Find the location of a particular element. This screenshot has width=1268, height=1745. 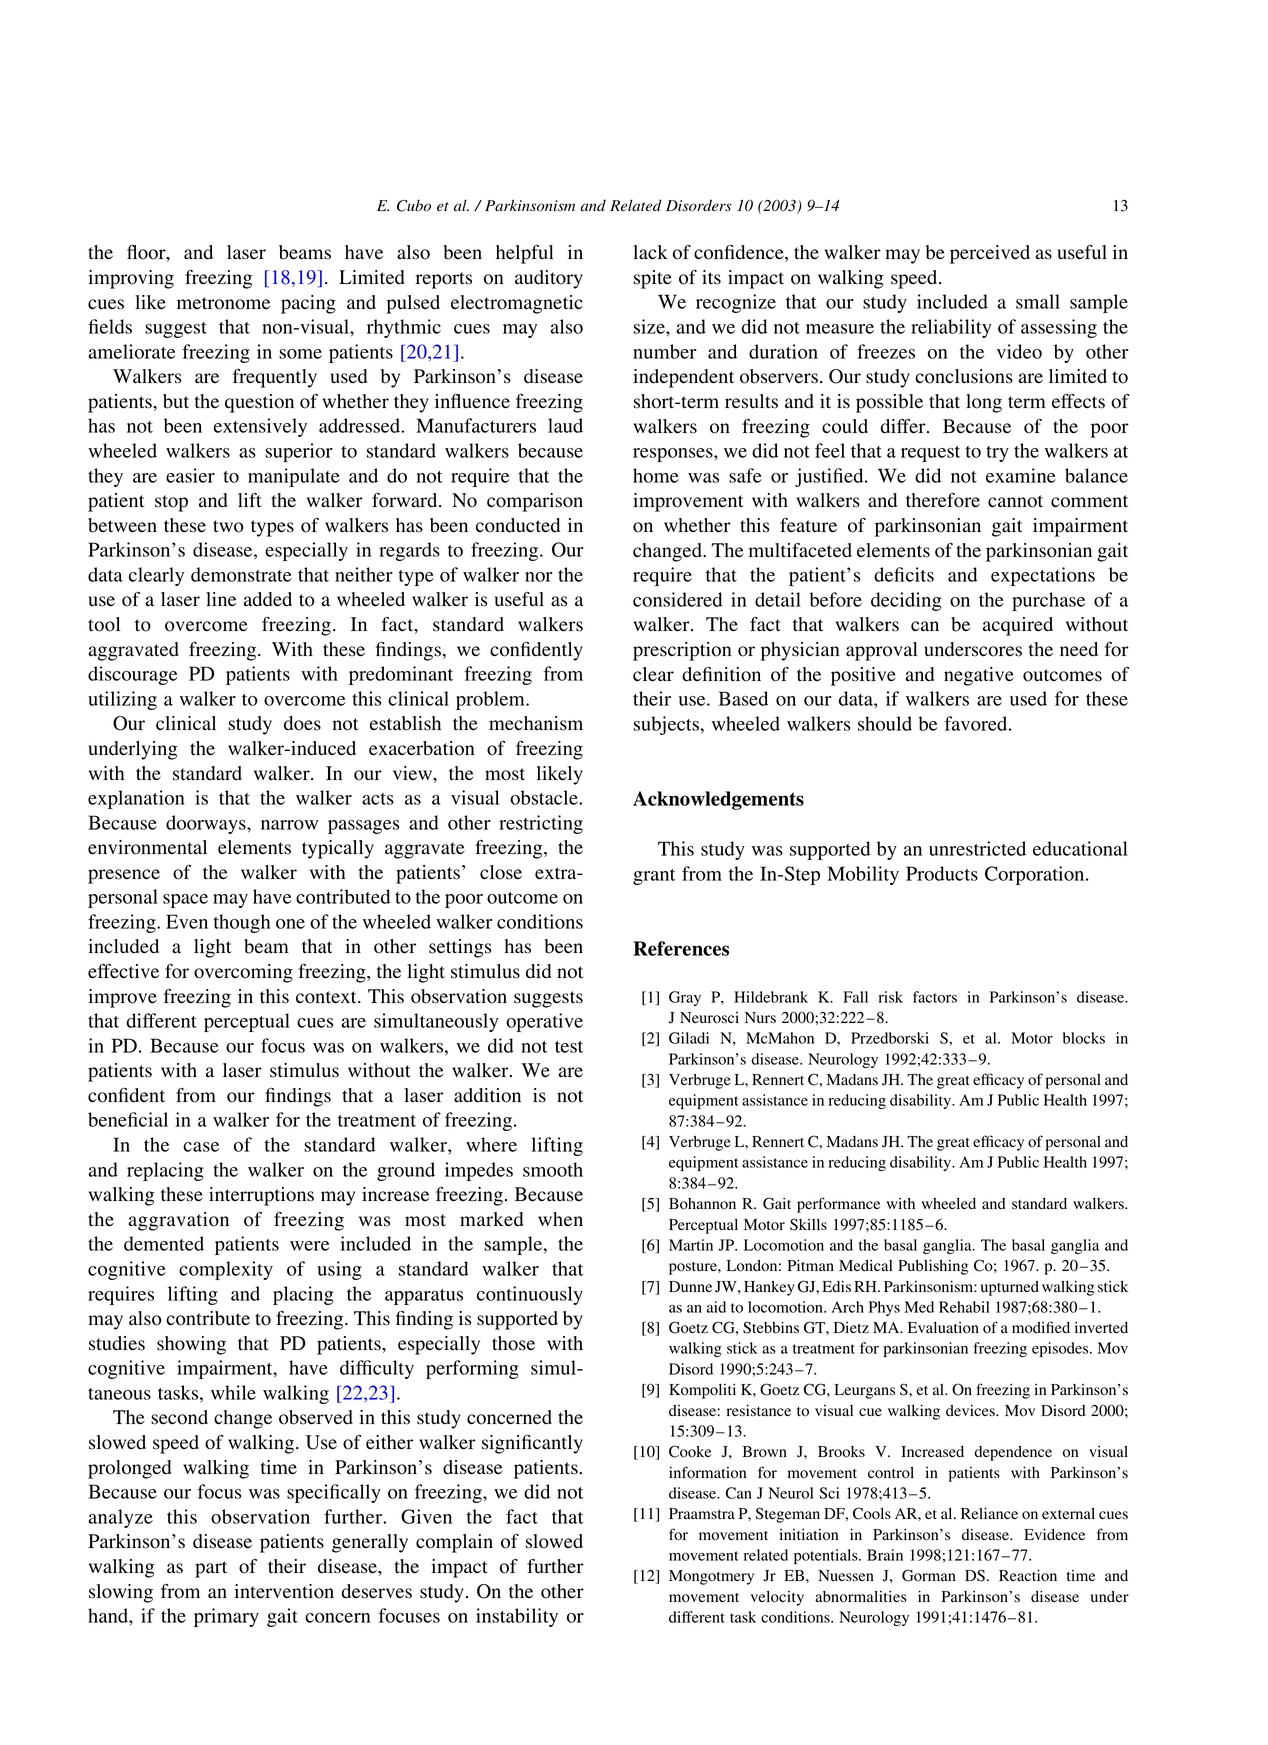

perceived is located at coordinates (990, 254).
